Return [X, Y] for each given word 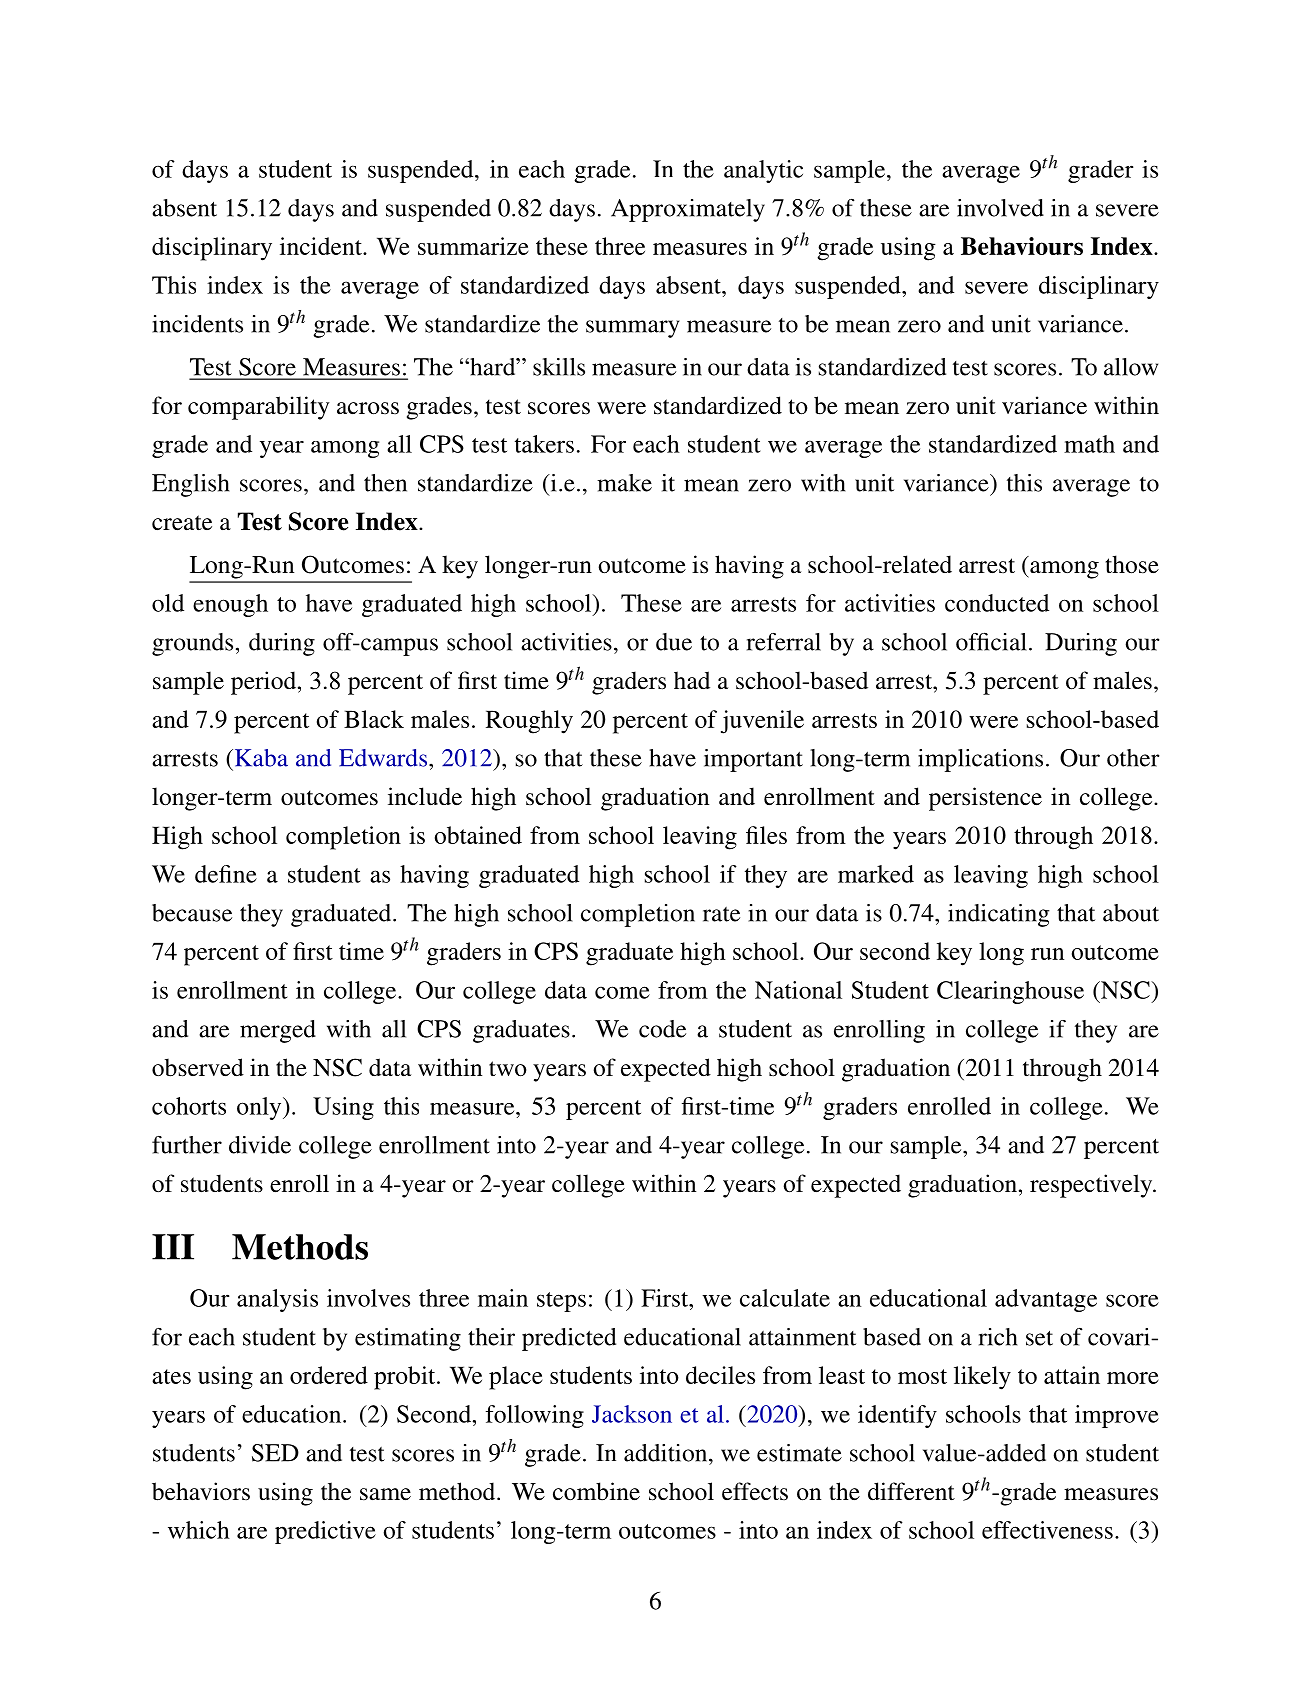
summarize [473, 246]
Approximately [688, 210]
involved [1000, 208]
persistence [985, 799]
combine [596, 1491]
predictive [325, 1532]
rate [721, 914]
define [226, 874]
